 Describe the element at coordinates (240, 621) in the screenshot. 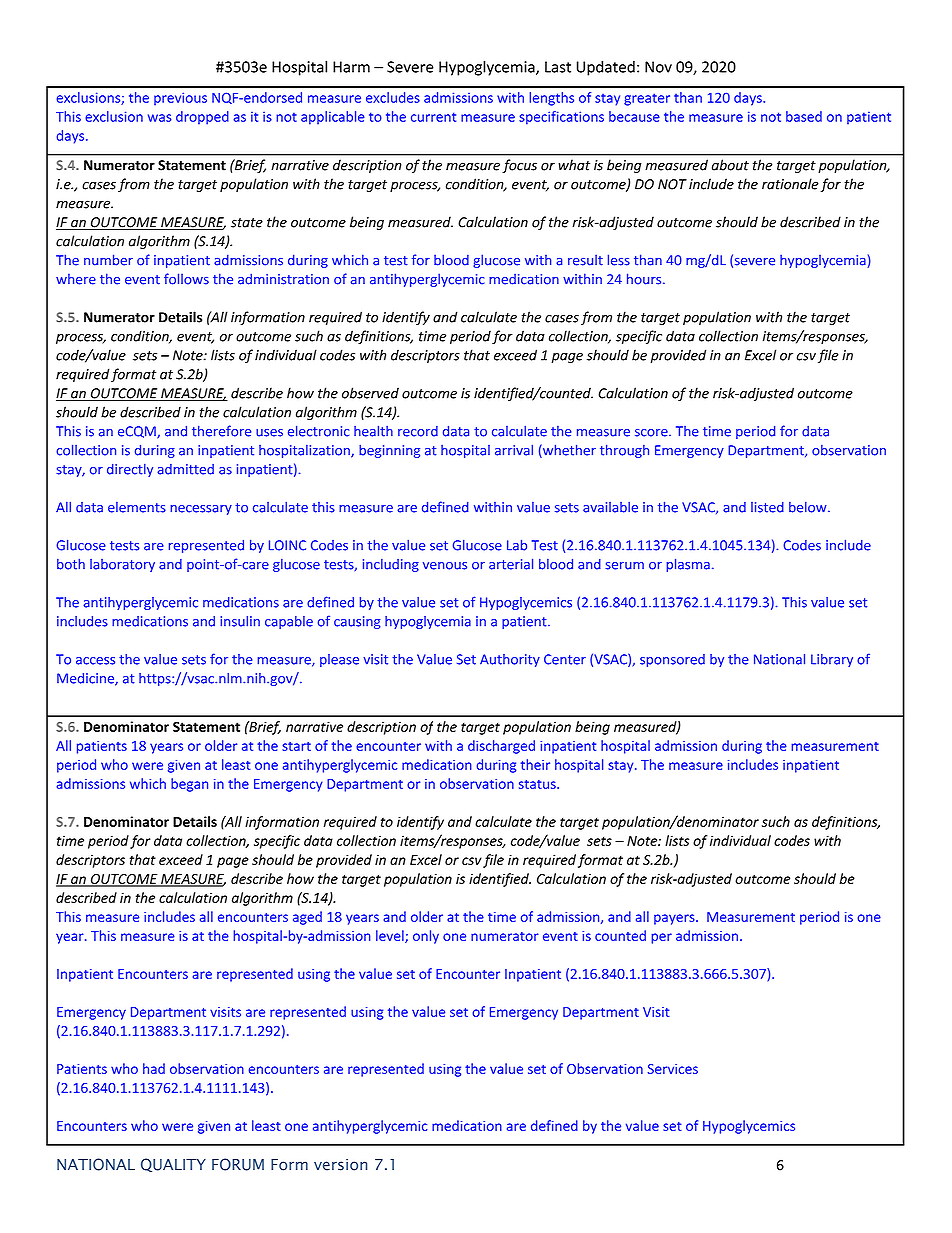

I see `insulin` at that location.
